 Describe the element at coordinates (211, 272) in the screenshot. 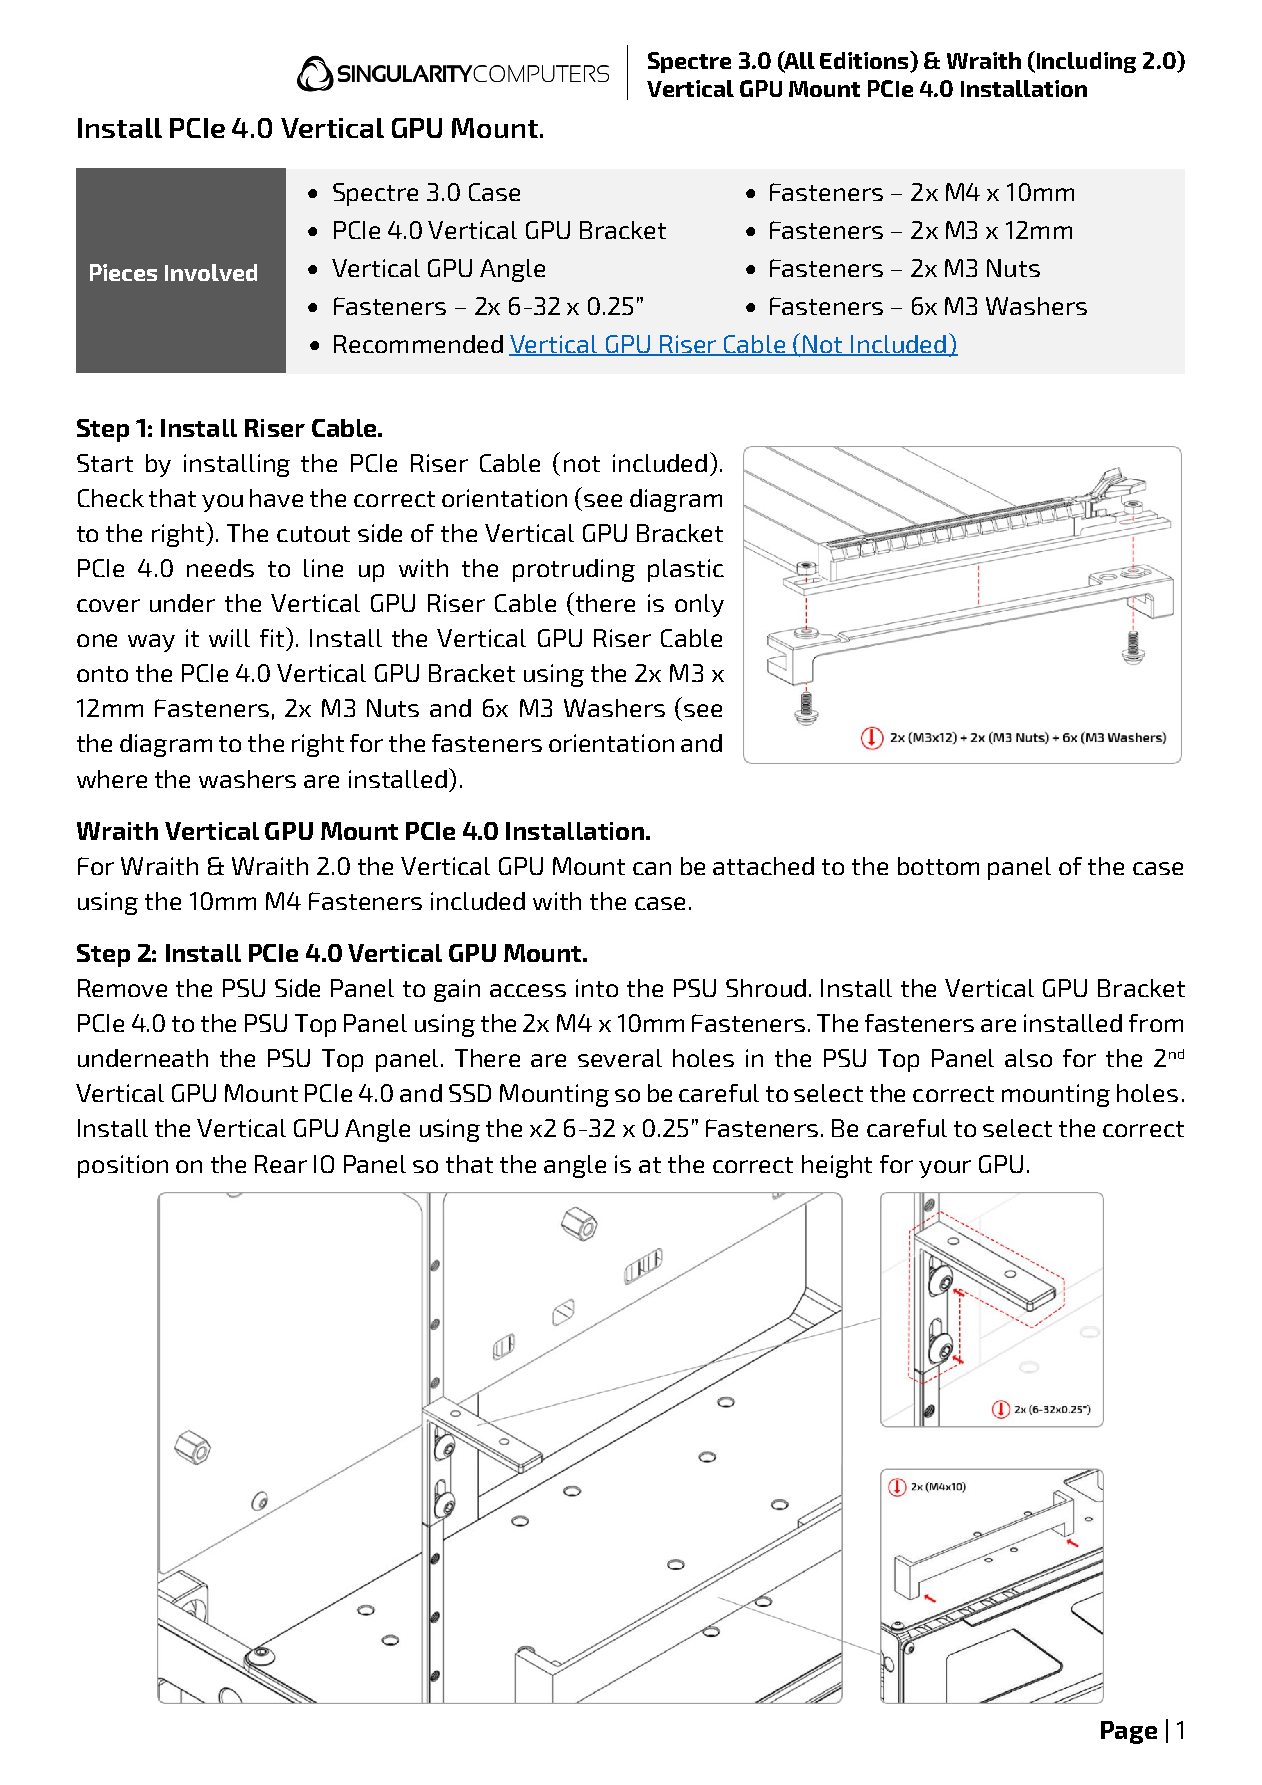

I see `Involved` at that location.
